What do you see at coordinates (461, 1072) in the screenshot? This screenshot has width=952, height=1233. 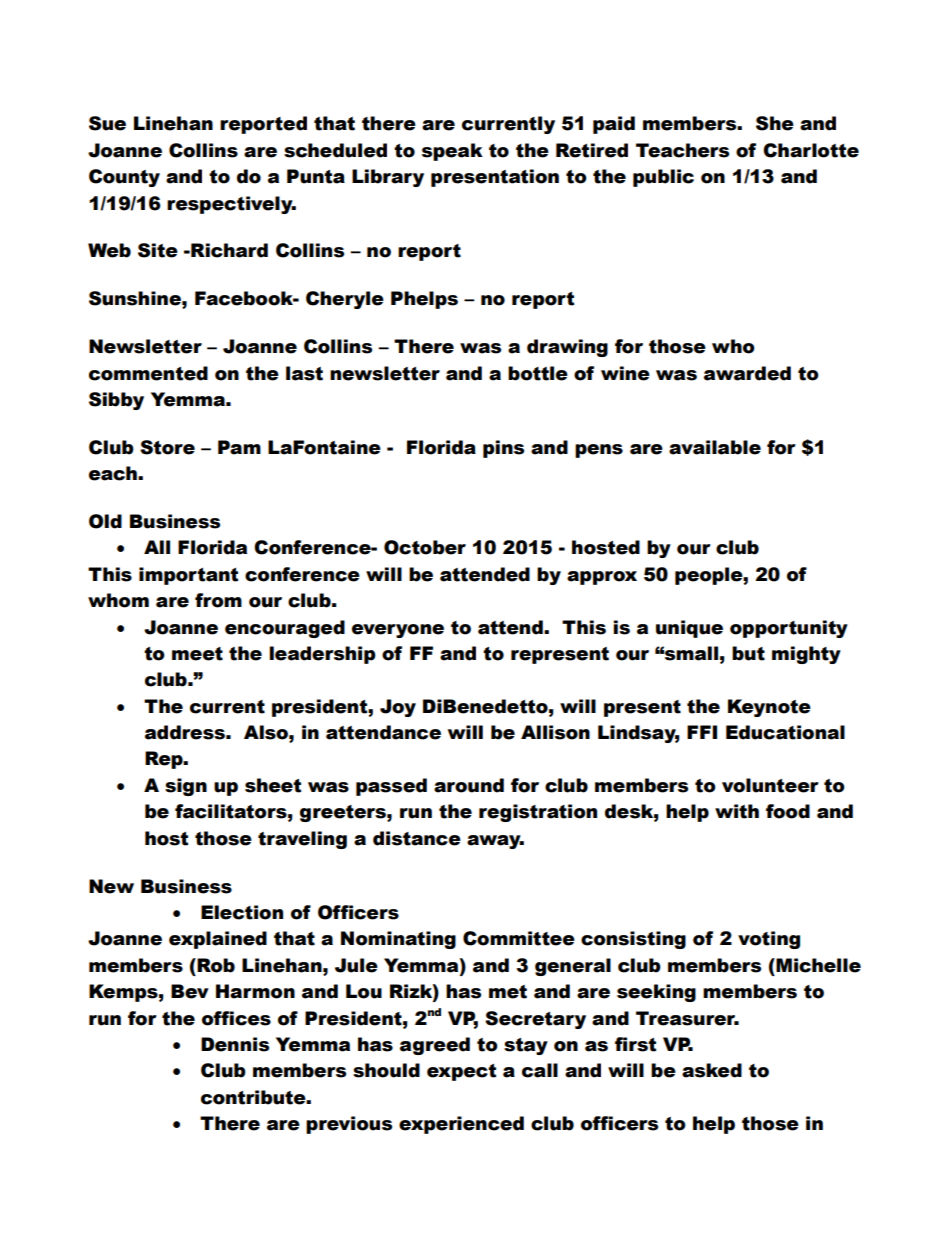 I see `expect` at bounding box center [461, 1072].
